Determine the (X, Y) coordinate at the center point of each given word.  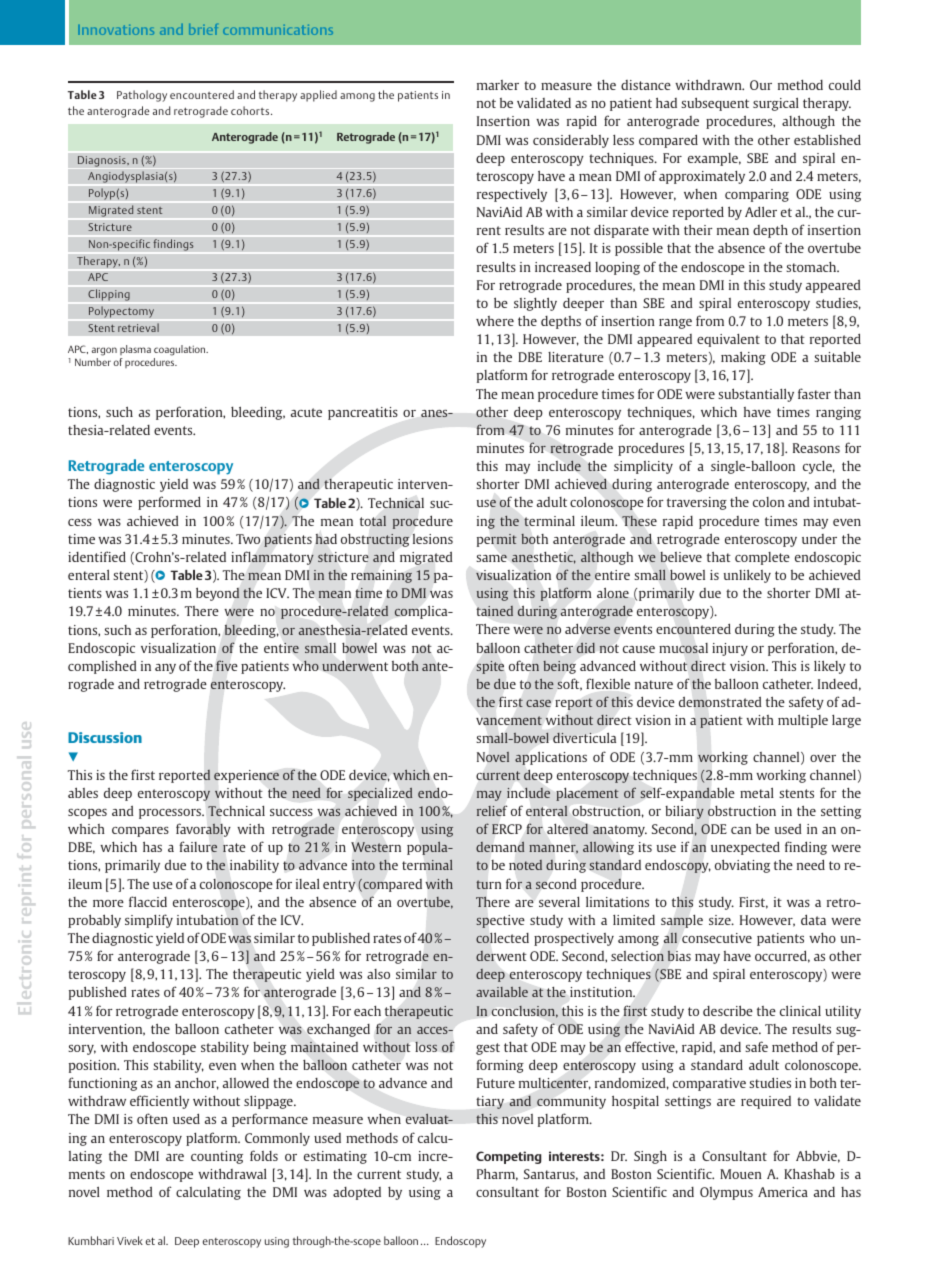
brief (203, 29)
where (495, 321)
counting (217, 1157)
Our (761, 85)
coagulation (181, 350)
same (491, 558)
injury (730, 649)
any (165, 669)
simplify (149, 921)
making (743, 358)
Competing (509, 1157)
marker (498, 85)
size (721, 920)
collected (502, 937)
